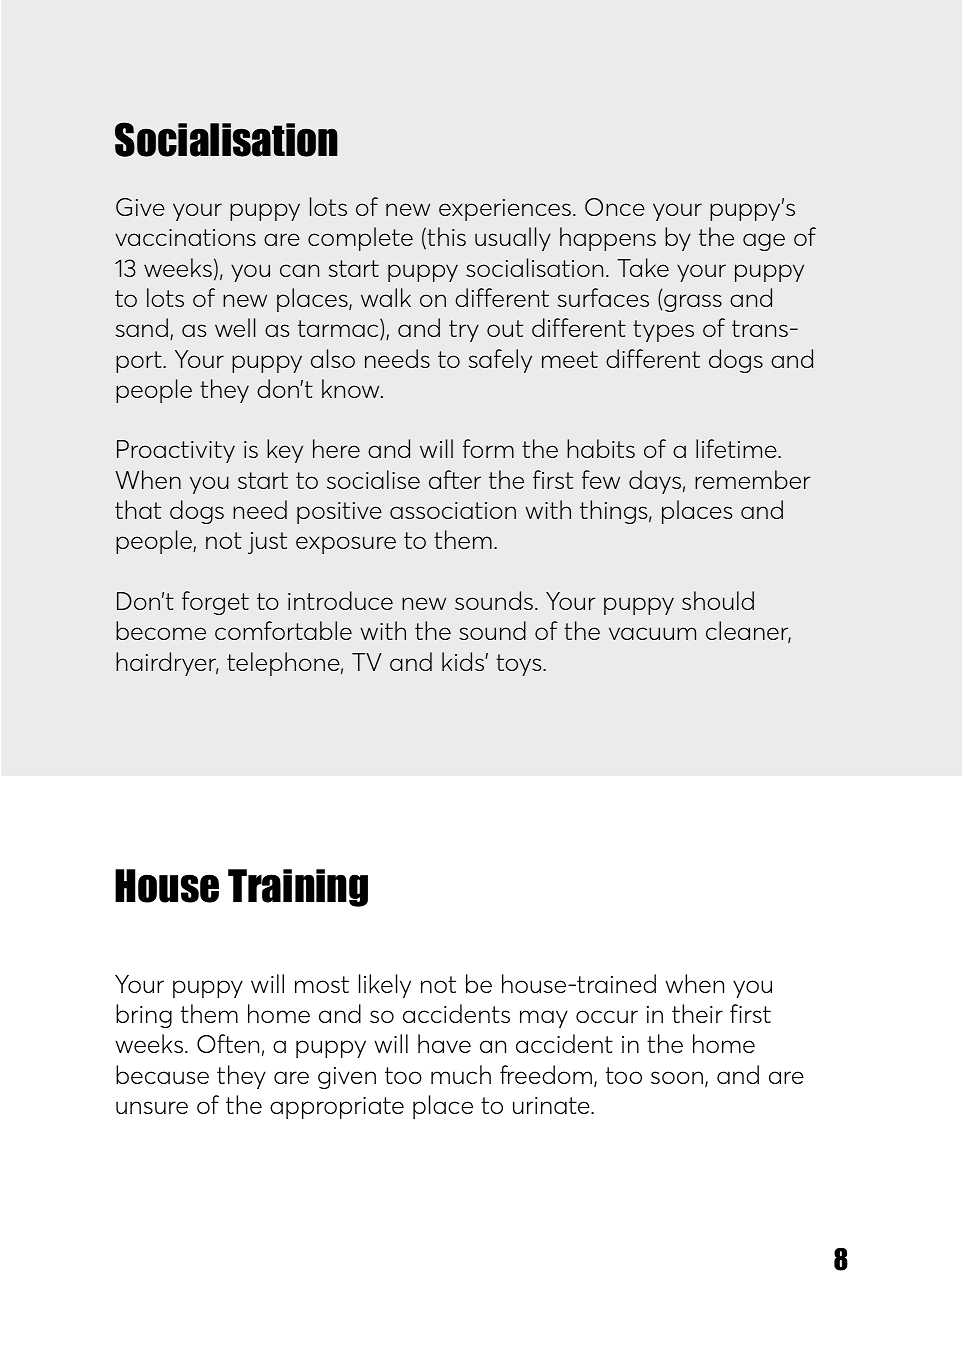  Describe the element at coordinates (643, 267) in the screenshot. I see `Take` at that location.
